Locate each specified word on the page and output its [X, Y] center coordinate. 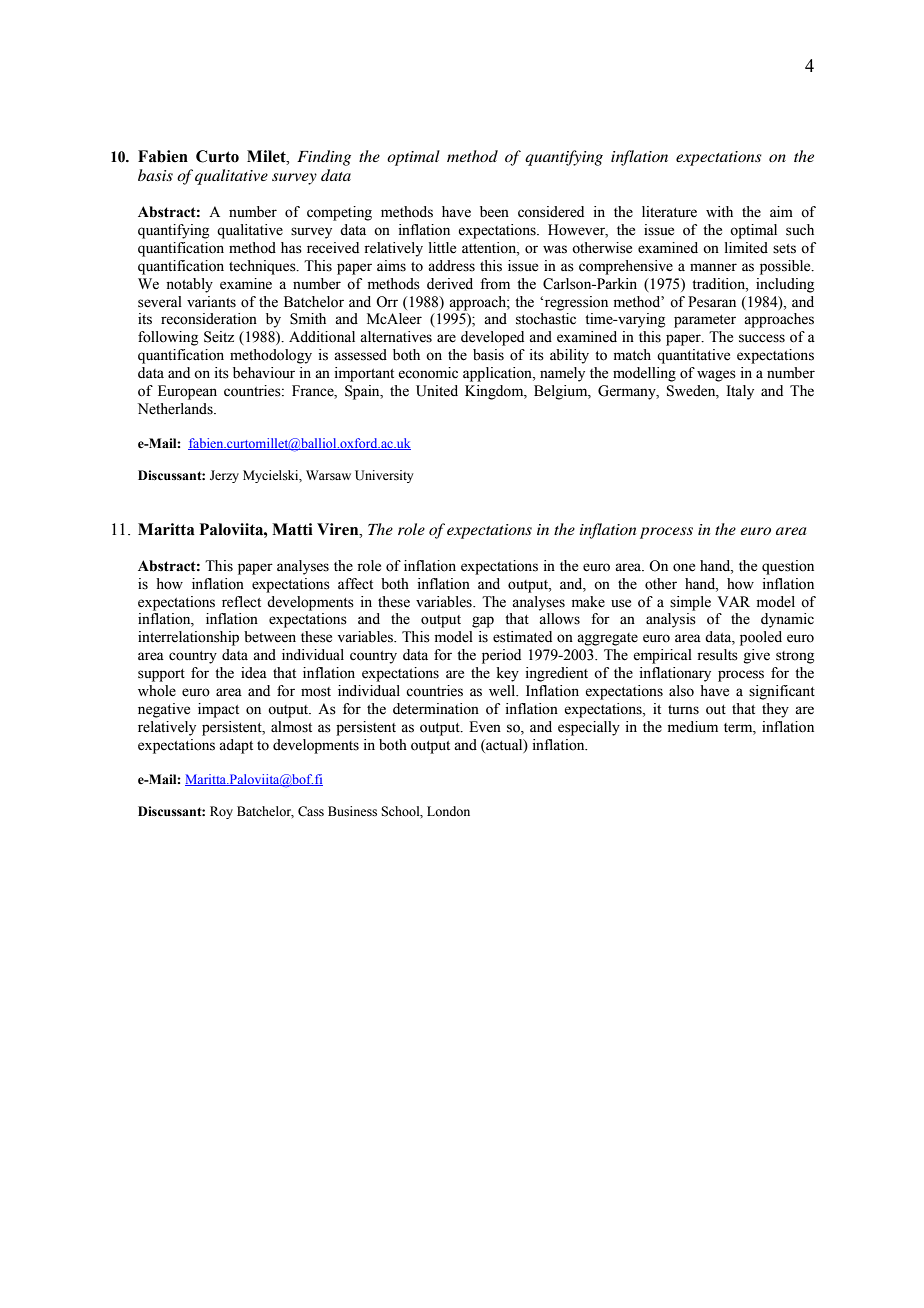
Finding [324, 158]
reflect [241, 602]
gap [483, 622]
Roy [221, 812]
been [494, 212]
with [719, 211]
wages [716, 376]
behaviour [264, 373]
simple [690, 603]
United [437, 391]
